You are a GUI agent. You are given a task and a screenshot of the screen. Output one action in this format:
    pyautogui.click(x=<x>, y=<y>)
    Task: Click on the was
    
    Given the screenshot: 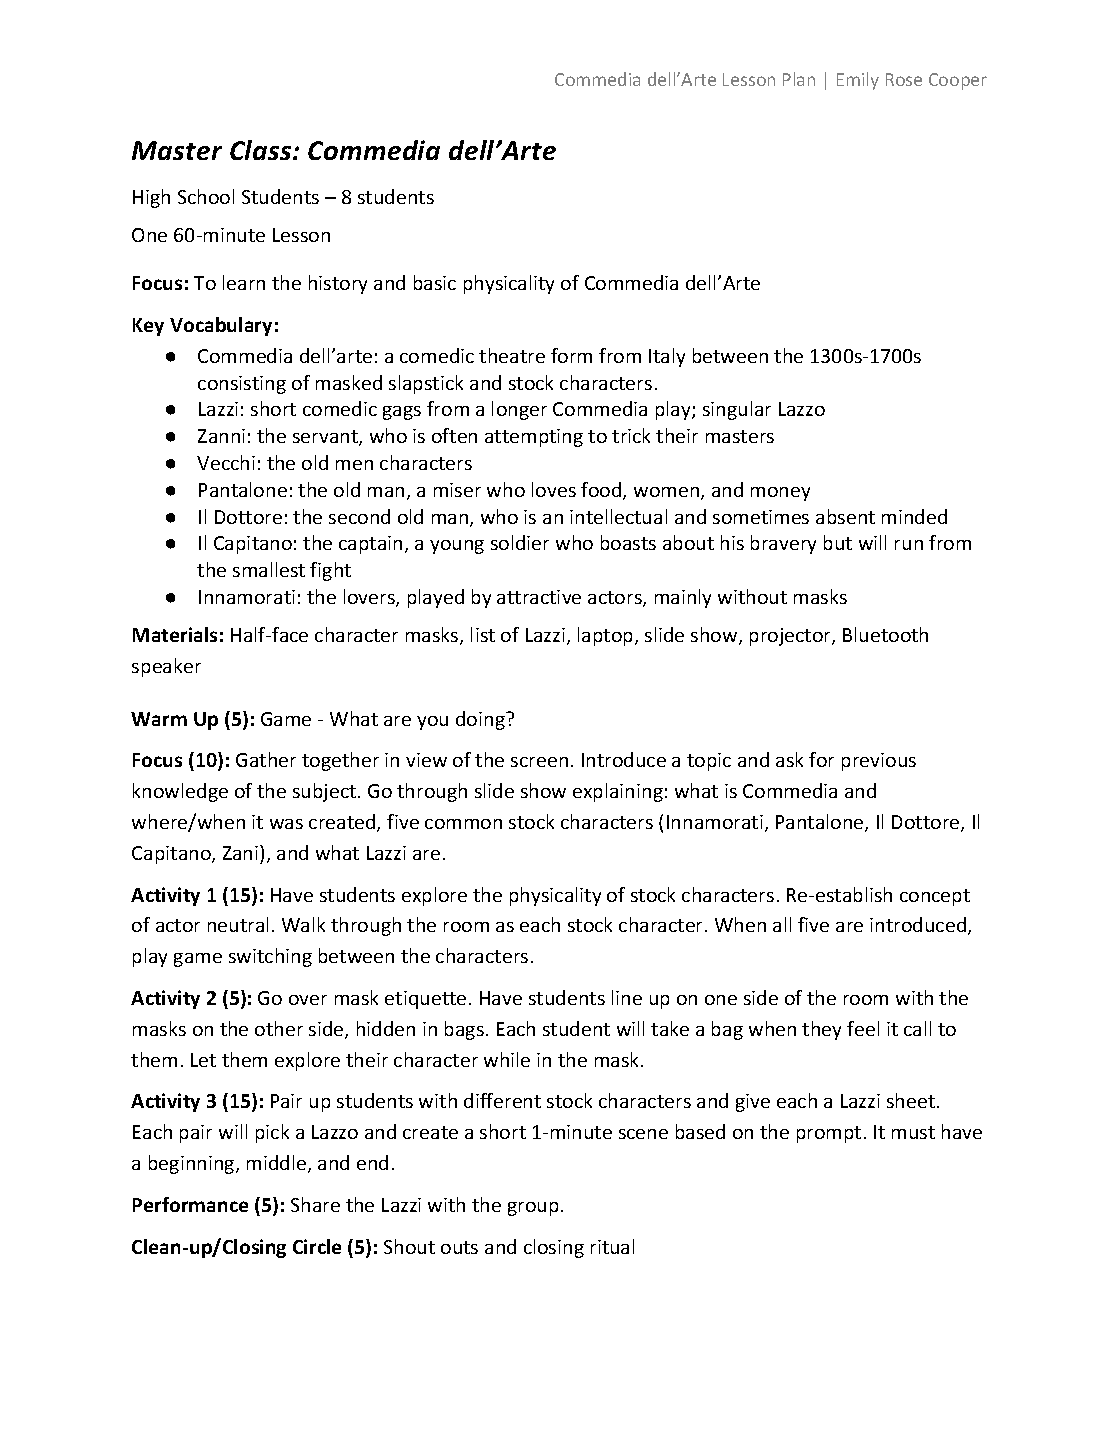 What is the action you would take?
    pyautogui.click(x=286, y=824)
